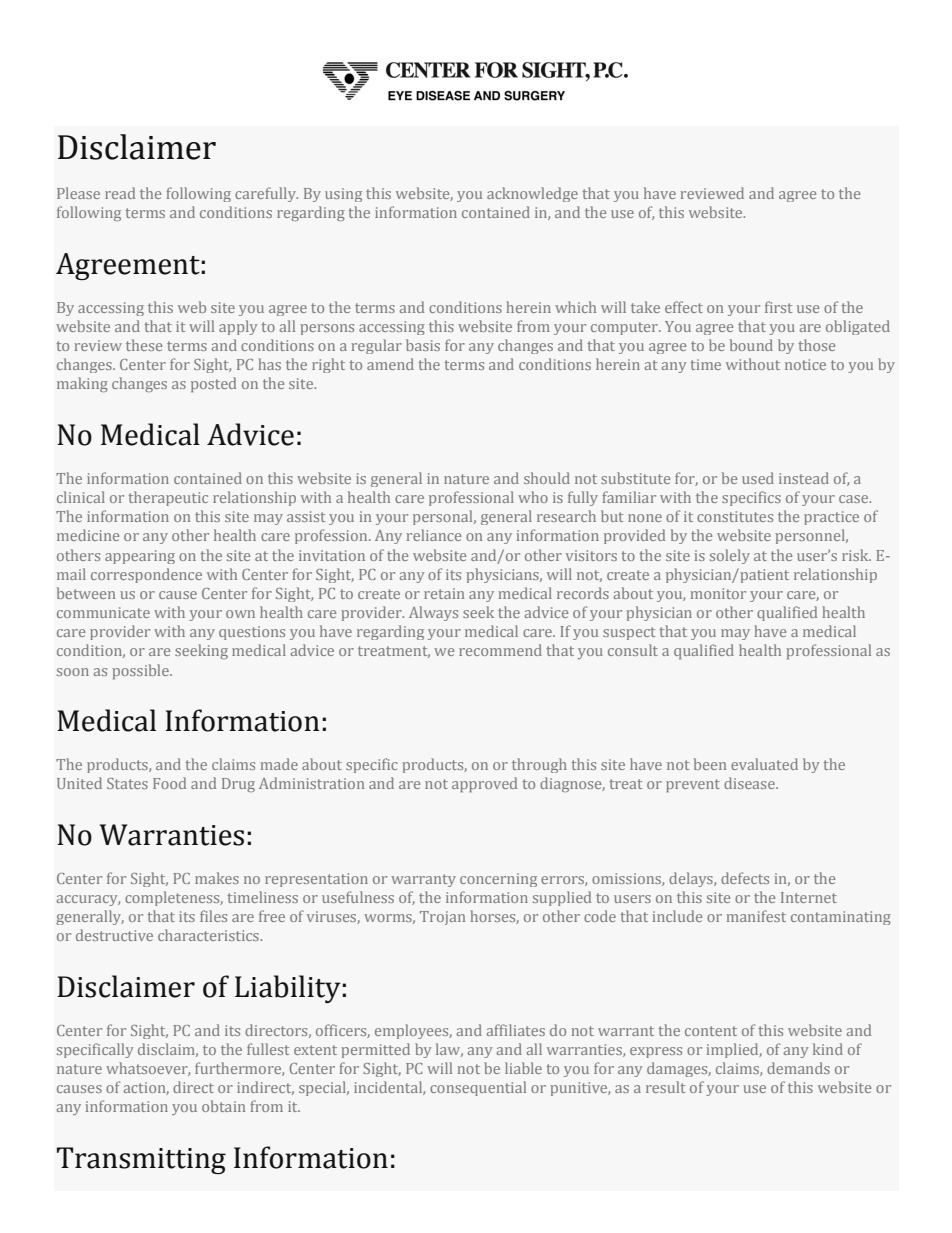  I want to click on consequential, so click(478, 1088).
